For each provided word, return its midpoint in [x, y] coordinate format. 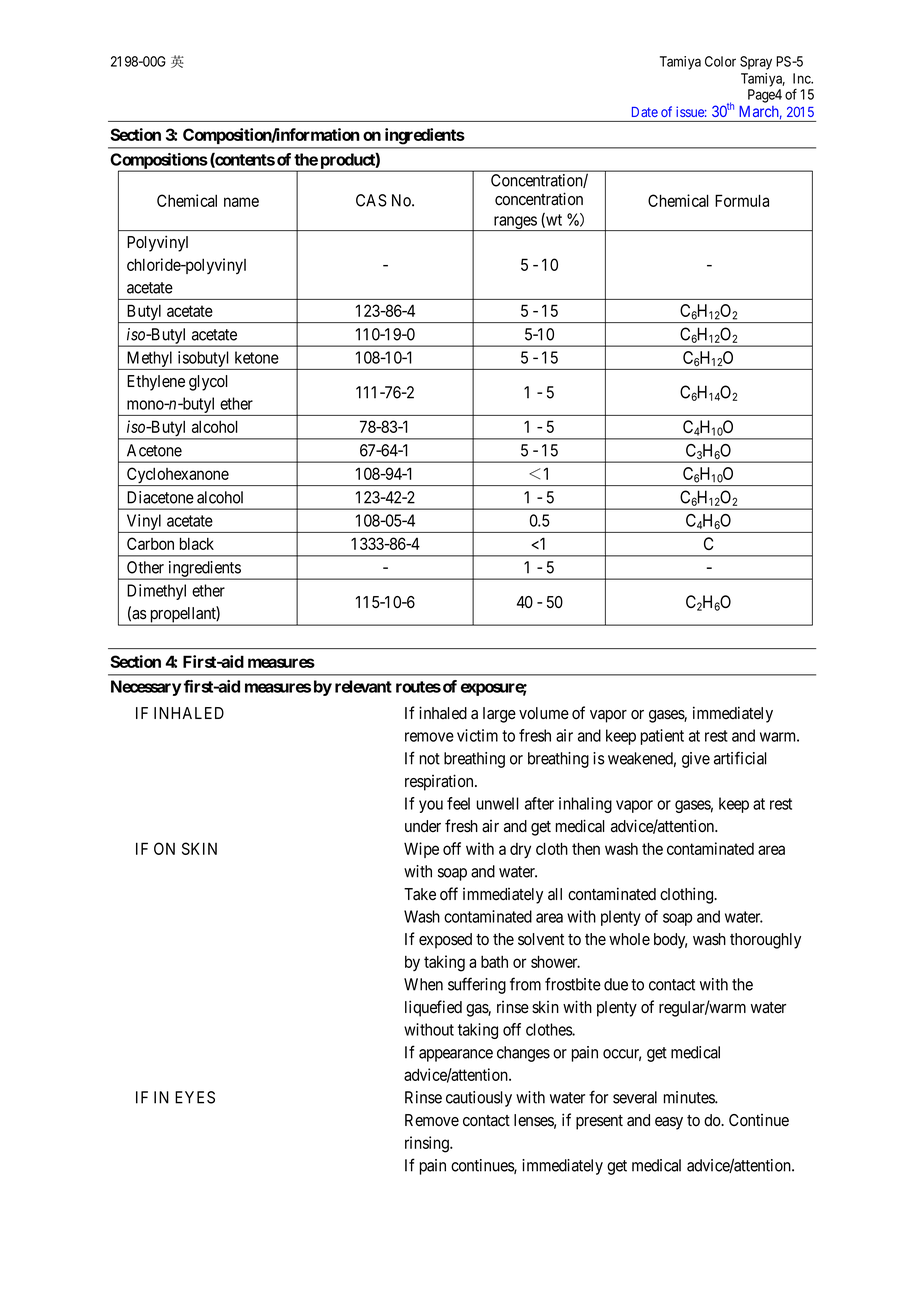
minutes [690, 1097]
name [241, 202]
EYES [195, 1097]
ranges [514, 223]
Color [720, 61]
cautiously [479, 1099]
